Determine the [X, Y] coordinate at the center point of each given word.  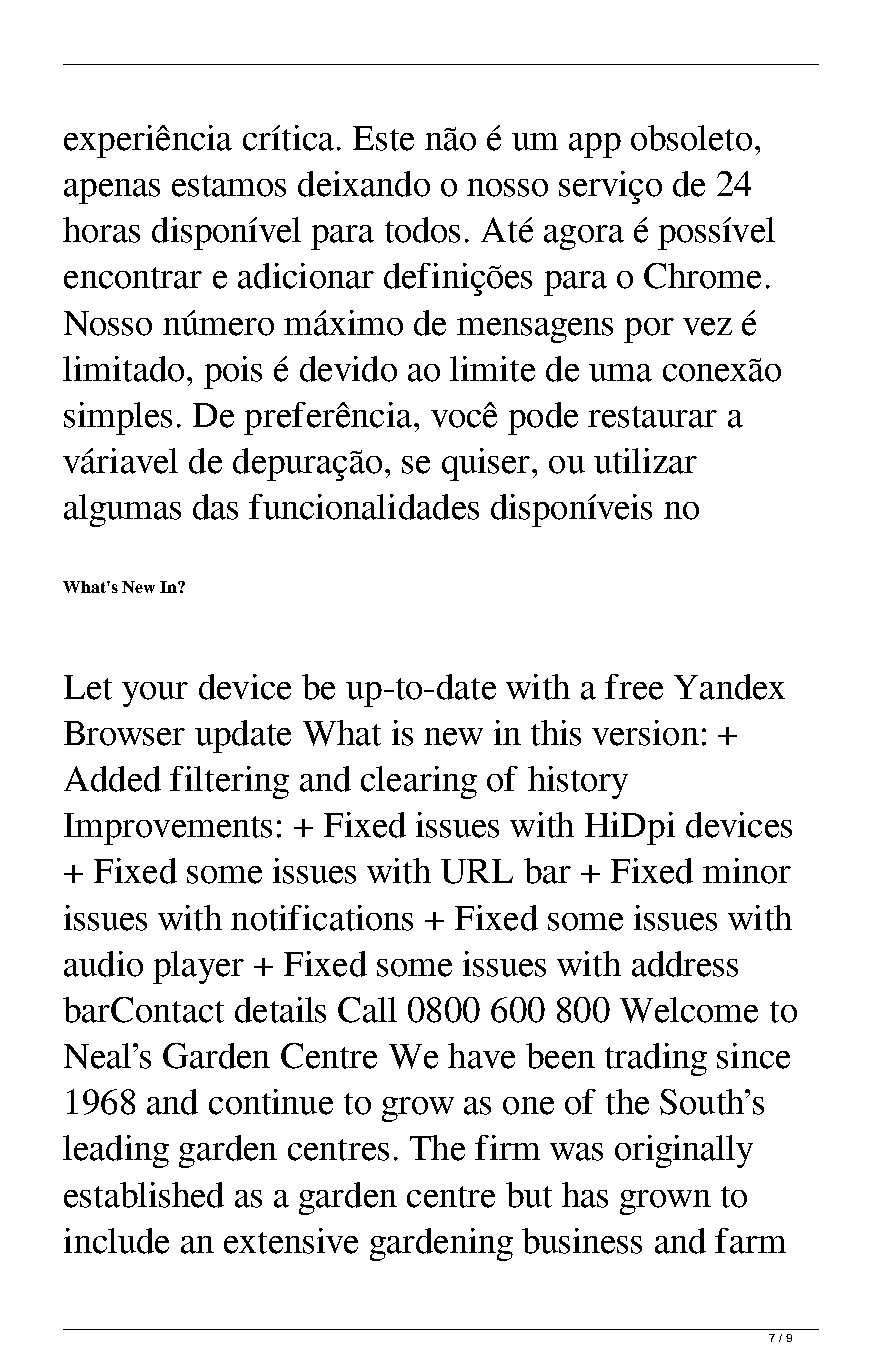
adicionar [306, 276]
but [529, 1195]
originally [684, 1151]
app [595, 145]
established [144, 1195]
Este [383, 138]
